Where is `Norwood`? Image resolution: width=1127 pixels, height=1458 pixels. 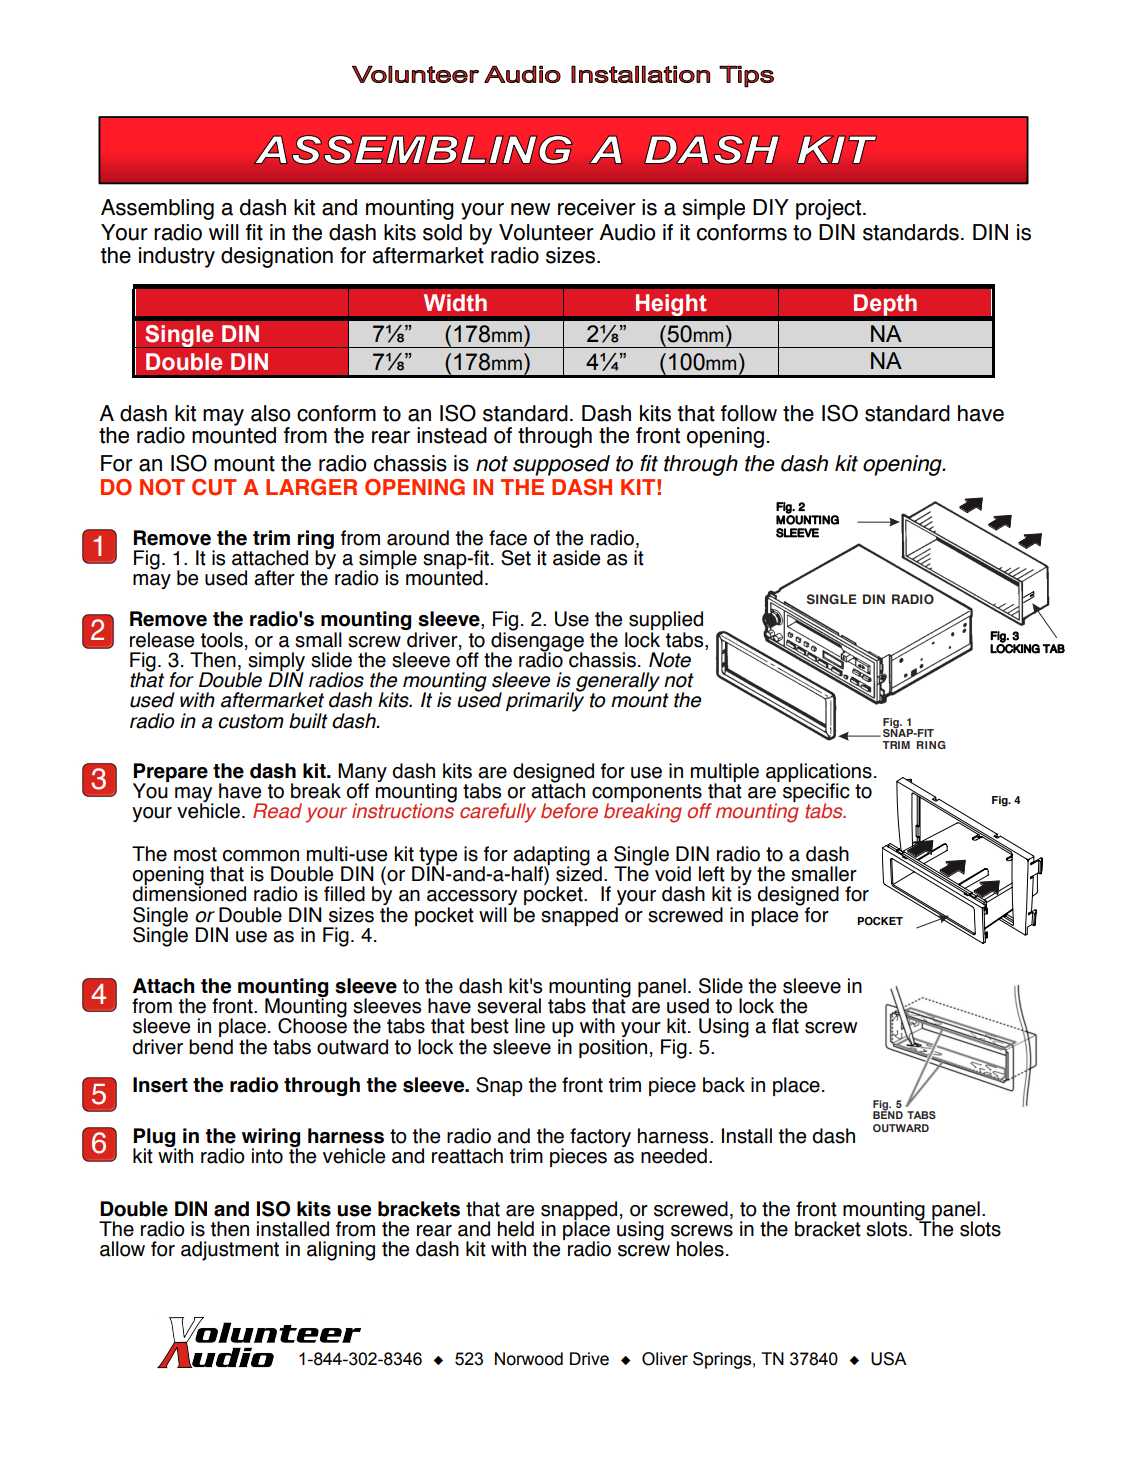 Norwood is located at coordinates (529, 1359).
